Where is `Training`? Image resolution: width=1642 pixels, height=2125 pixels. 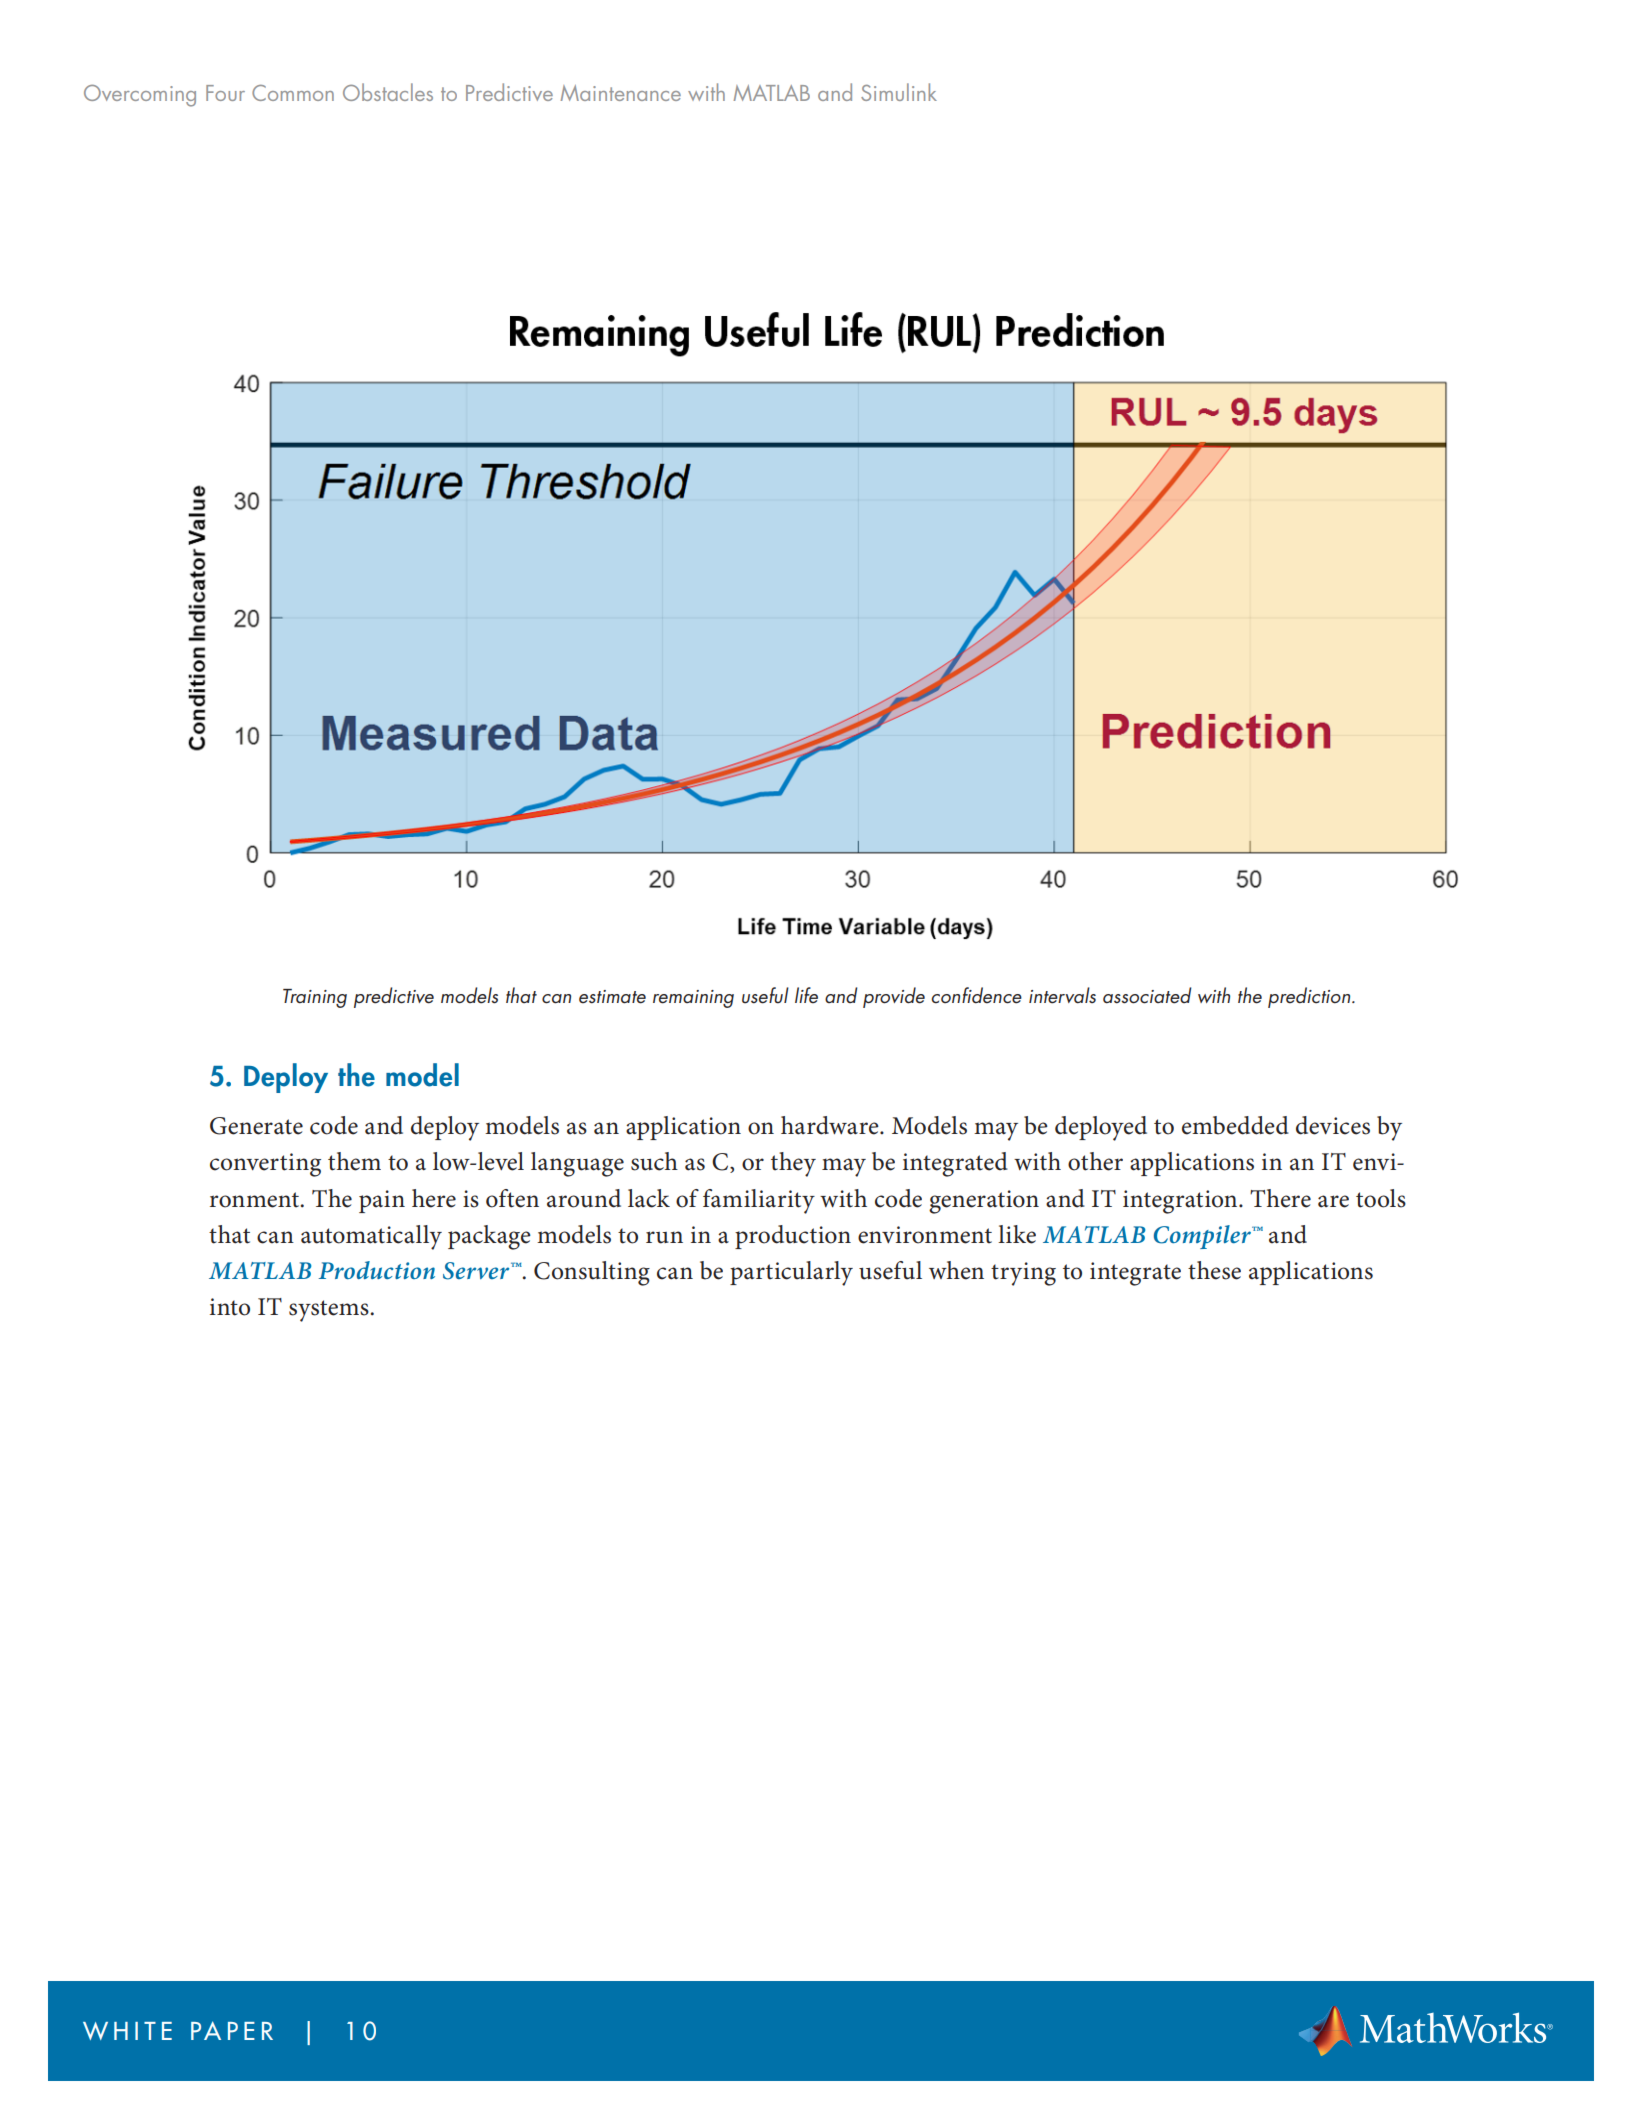
Training is located at coordinates (315, 998).
